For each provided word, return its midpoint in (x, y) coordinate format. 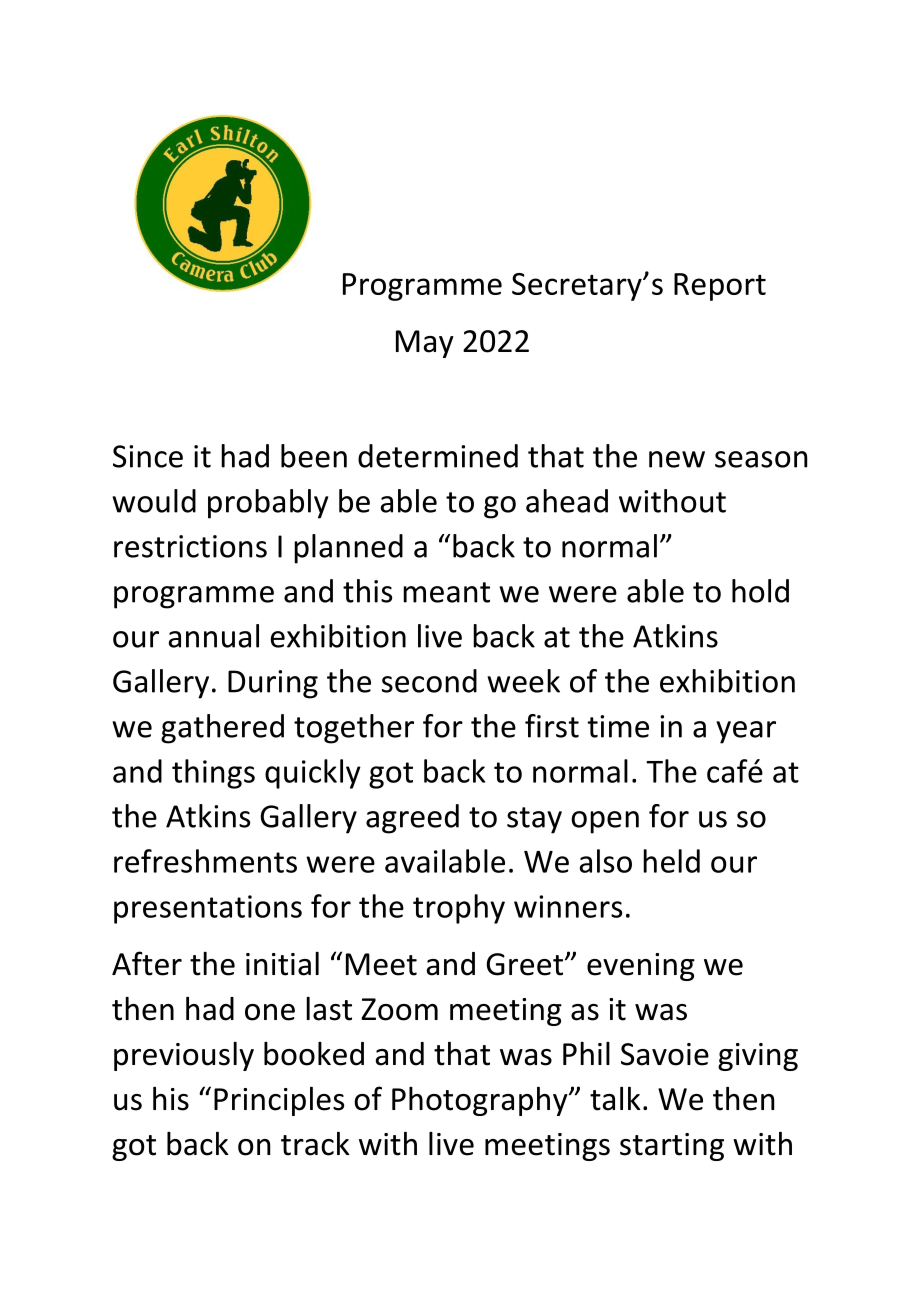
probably (268, 504)
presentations (208, 909)
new (677, 459)
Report (720, 287)
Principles (279, 1101)
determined (438, 456)
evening (641, 967)
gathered (222, 729)
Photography (481, 1101)
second (429, 681)
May (425, 344)
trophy (459, 909)
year (746, 732)
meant (446, 592)
